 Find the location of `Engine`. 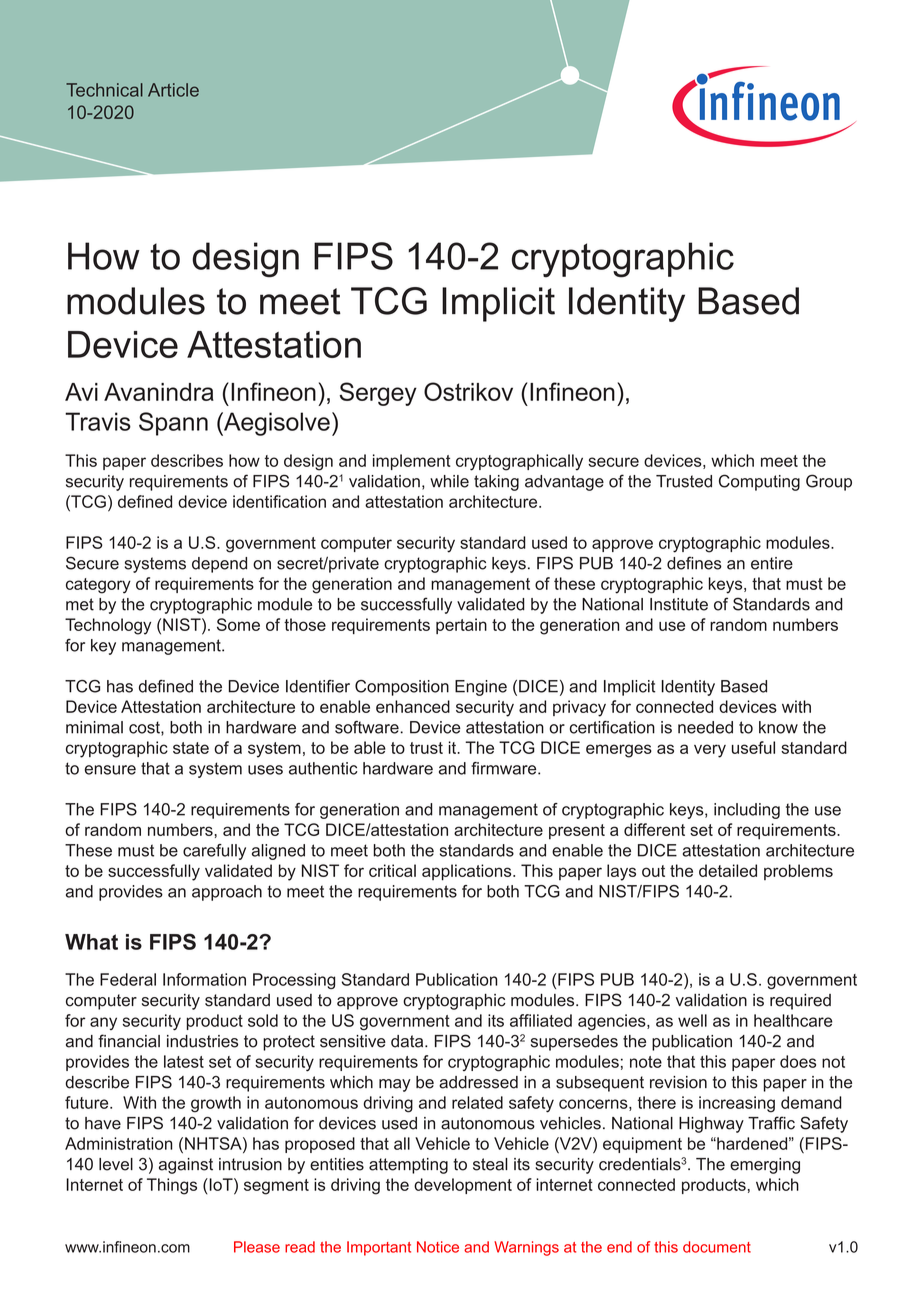

Engine is located at coordinates (481, 688).
